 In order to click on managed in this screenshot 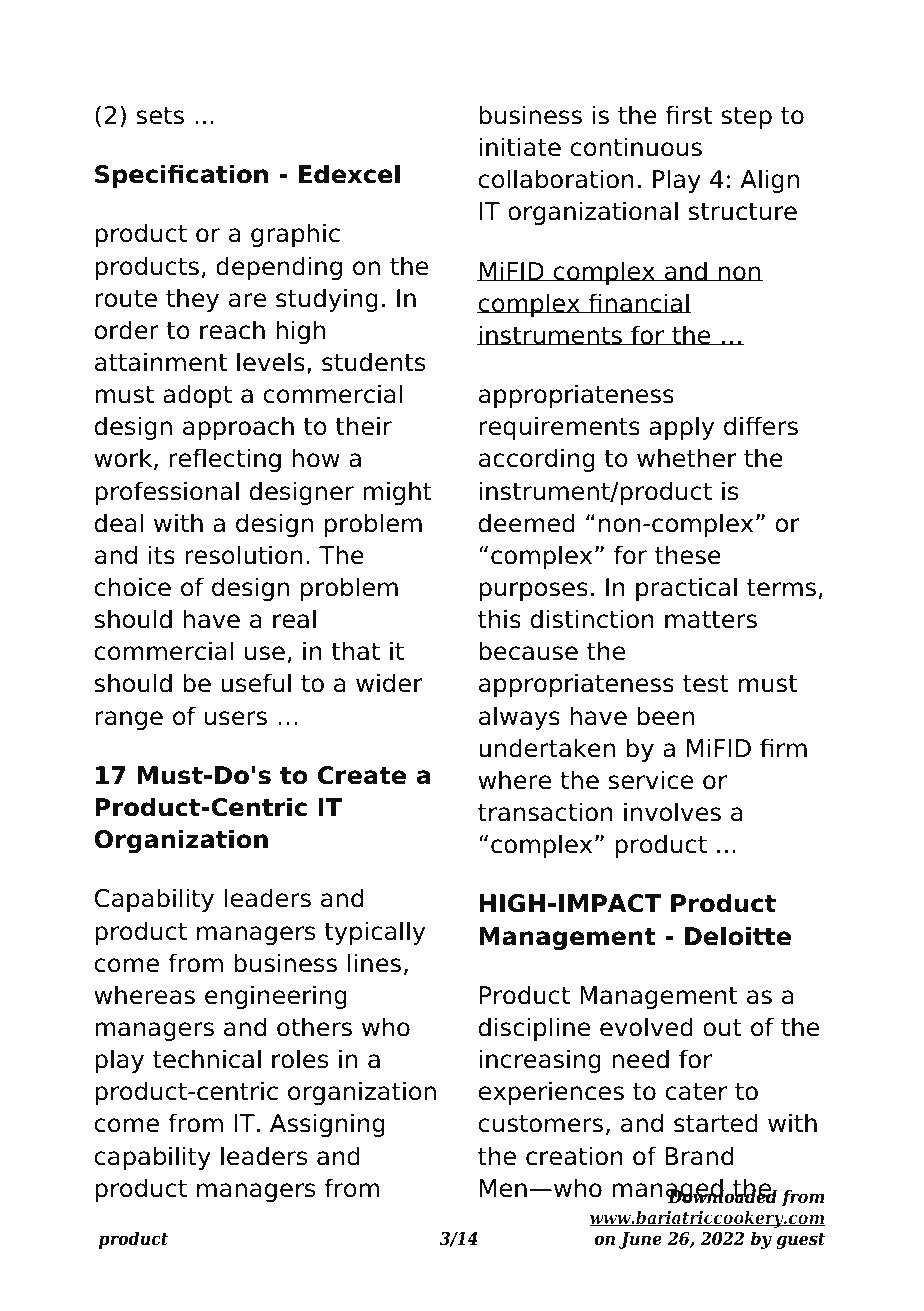, I will do `click(668, 1191)`.
